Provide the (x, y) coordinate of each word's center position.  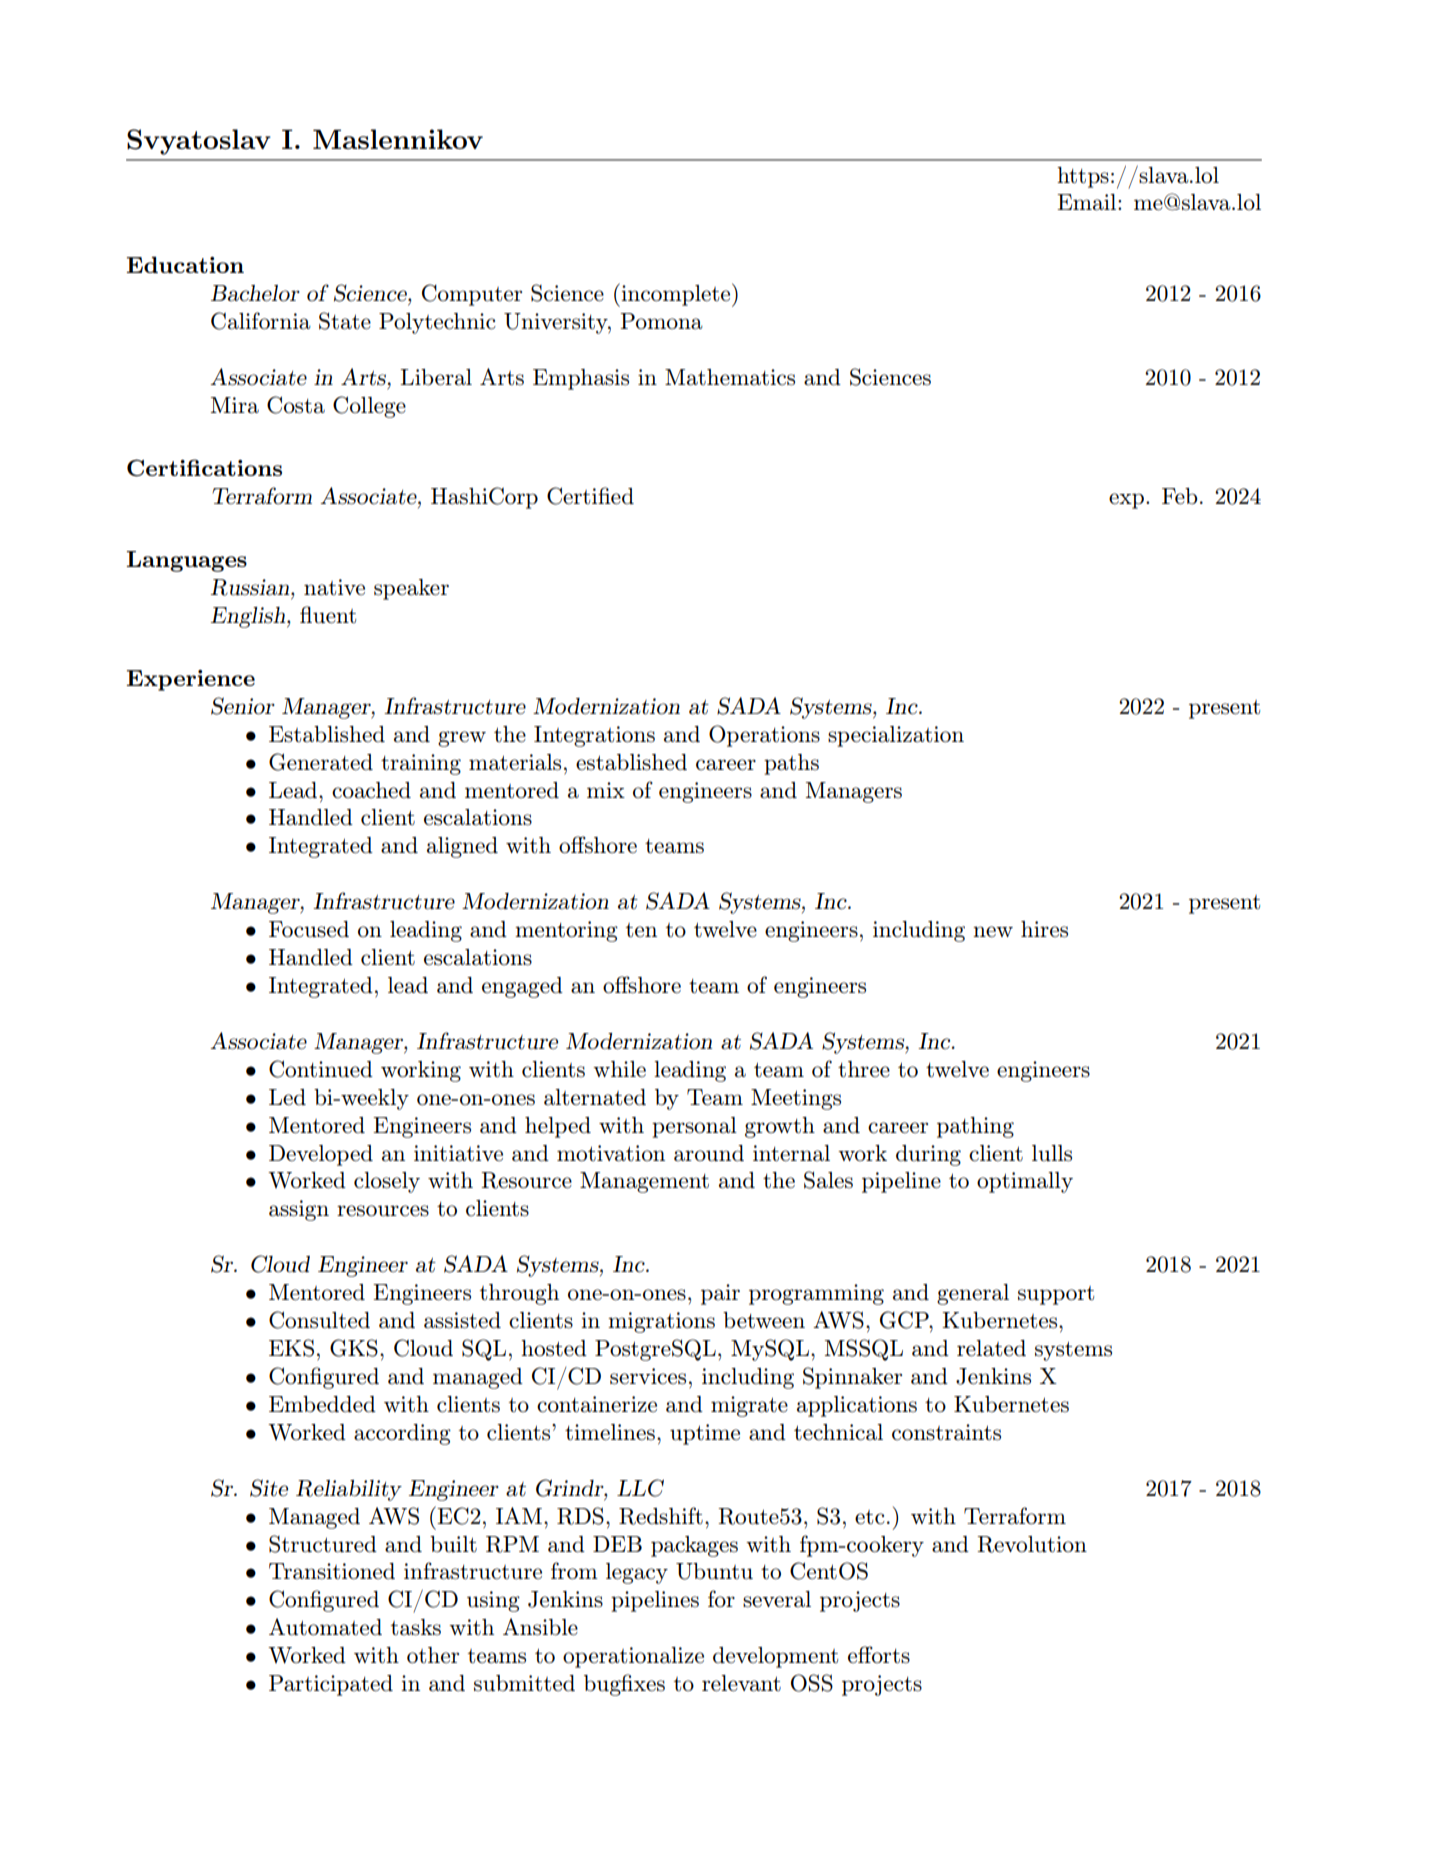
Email (1088, 202)
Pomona (661, 321)
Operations (764, 736)
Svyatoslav (199, 142)
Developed (321, 1155)
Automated (325, 1627)
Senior (243, 706)
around (709, 1153)
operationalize (633, 1657)
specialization (896, 736)
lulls (1052, 1153)
